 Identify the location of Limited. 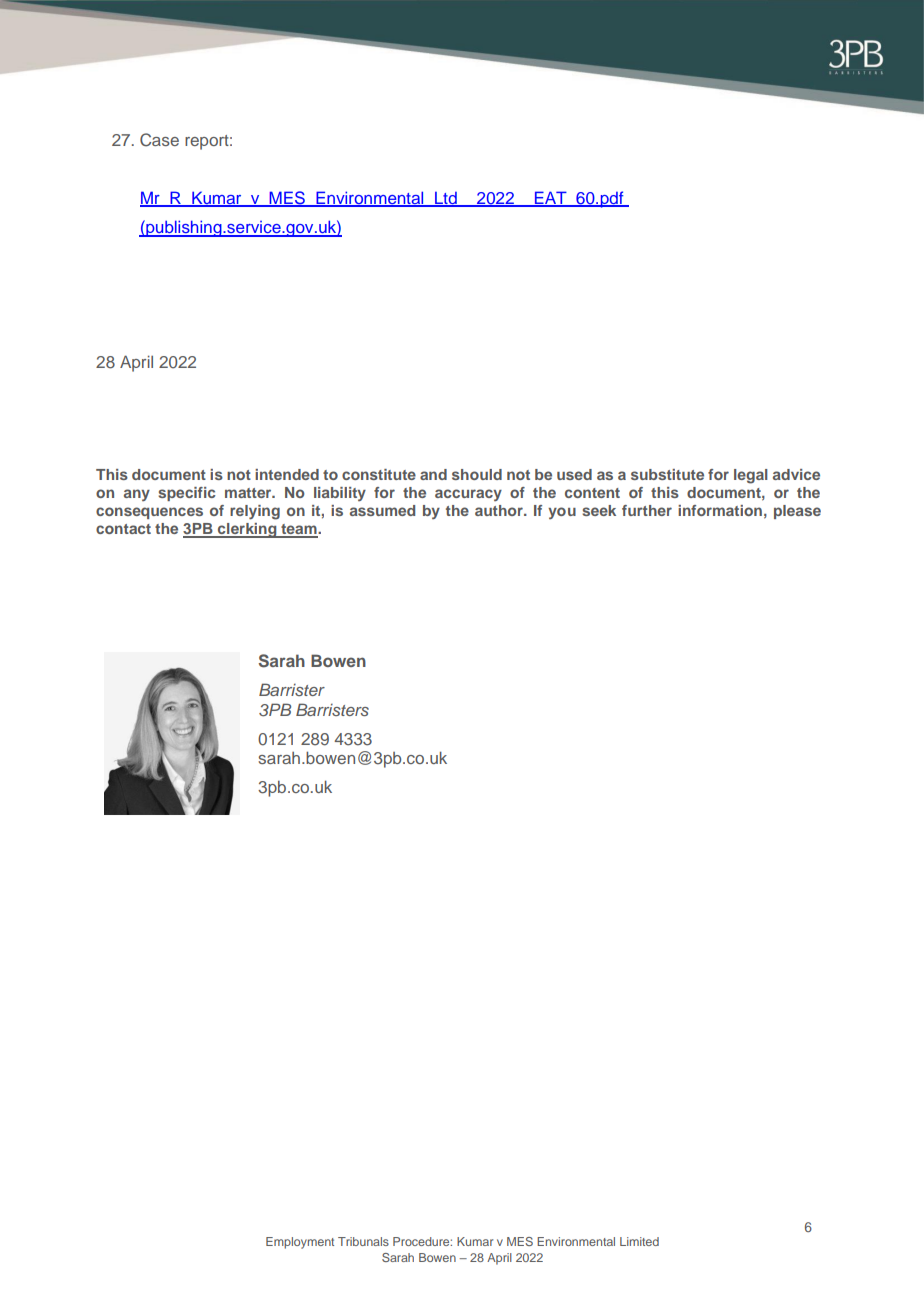
(639, 1241).
